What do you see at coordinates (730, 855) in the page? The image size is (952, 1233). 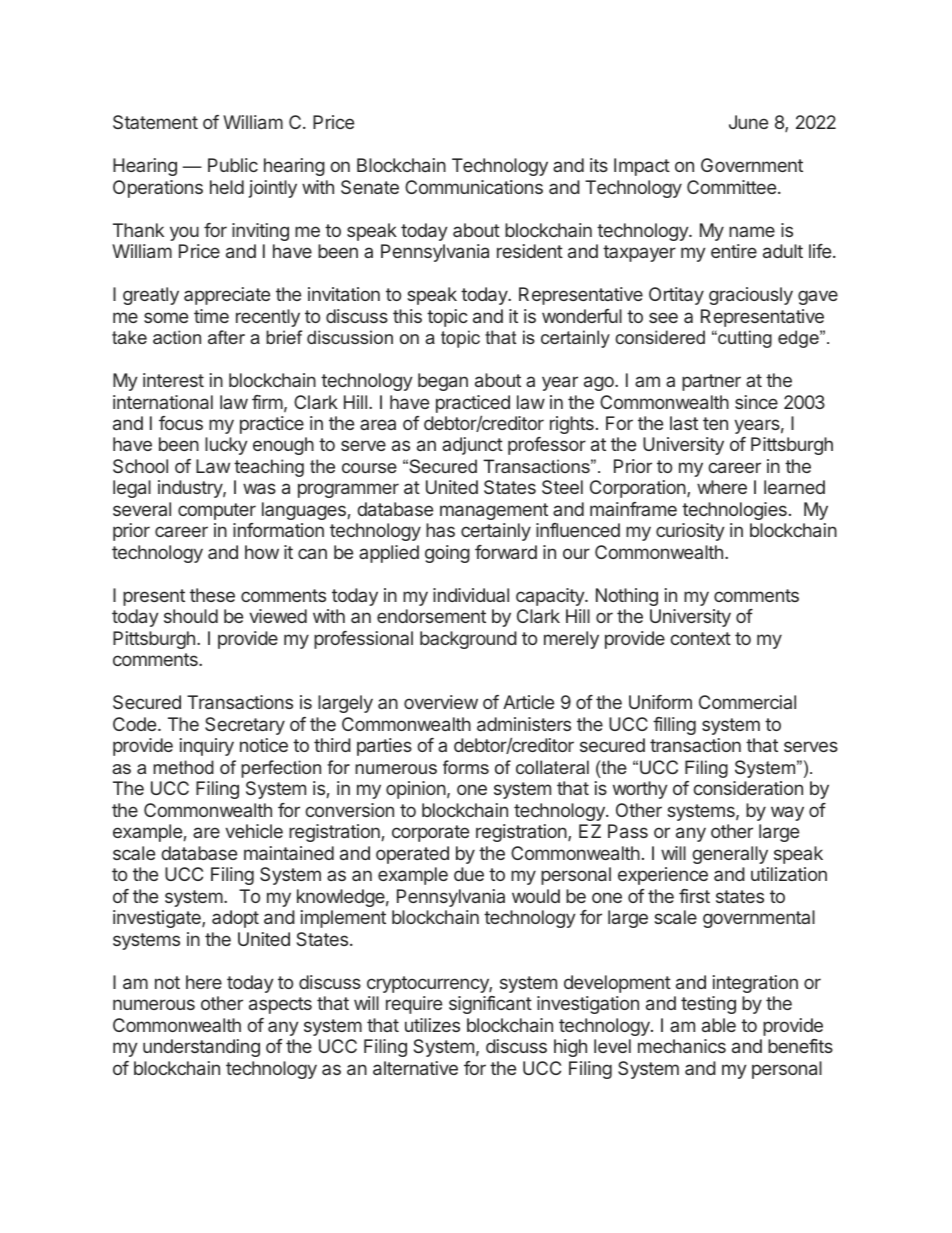 I see `generally` at bounding box center [730, 855].
